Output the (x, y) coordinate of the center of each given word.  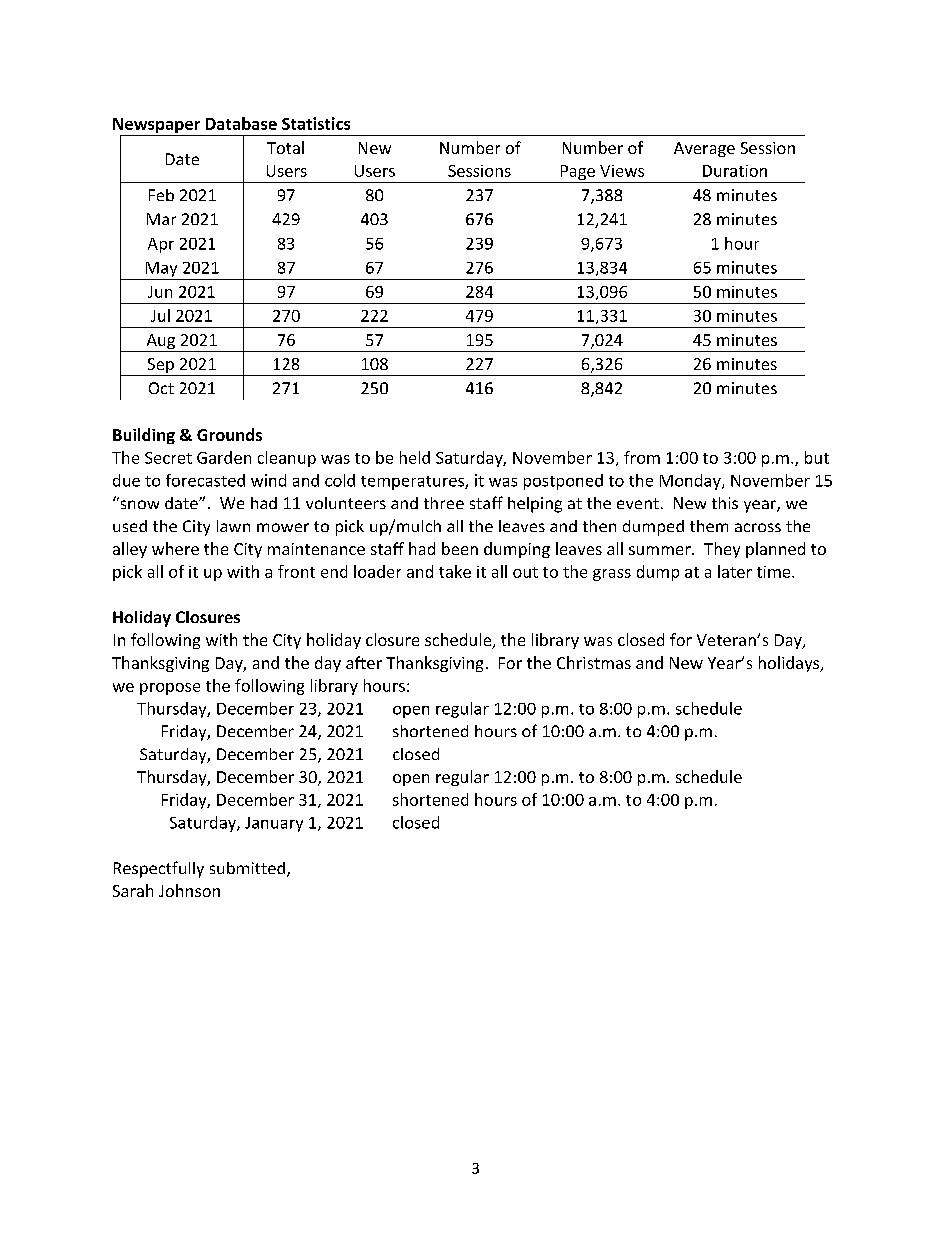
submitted (249, 869)
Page (577, 174)
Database (241, 123)
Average (704, 149)
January (274, 824)
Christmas (594, 662)
